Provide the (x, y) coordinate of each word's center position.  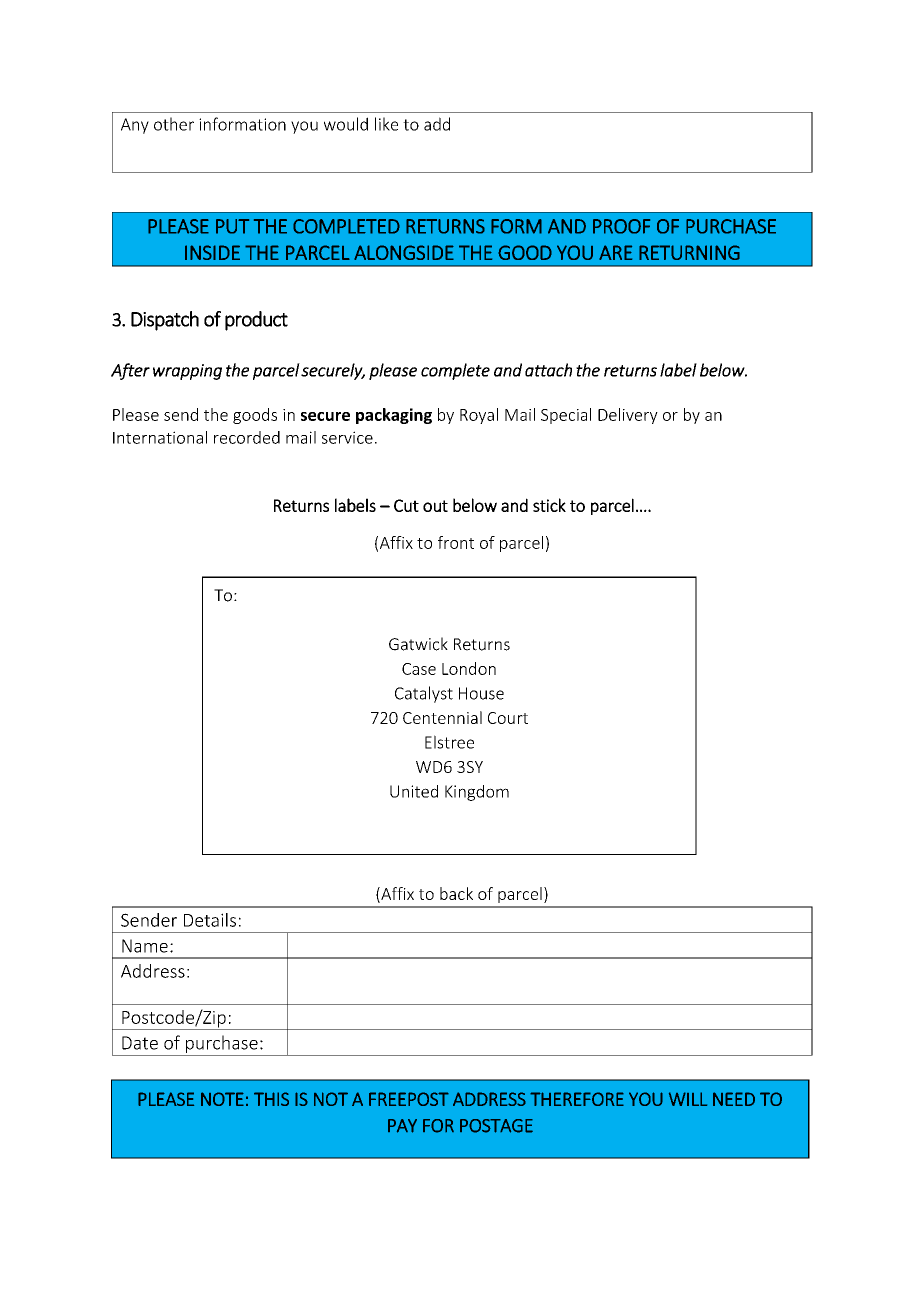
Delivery (628, 416)
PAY (402, 1126)
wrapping (187, 372)
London (469, 668)
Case (419, 669)
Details (210, 920)
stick (549, 505)
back (456, 893)
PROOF (621, 226)
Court (508, 718)
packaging (394, 416)
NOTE (222, 1099)
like (386, 124)
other (174, 124)
